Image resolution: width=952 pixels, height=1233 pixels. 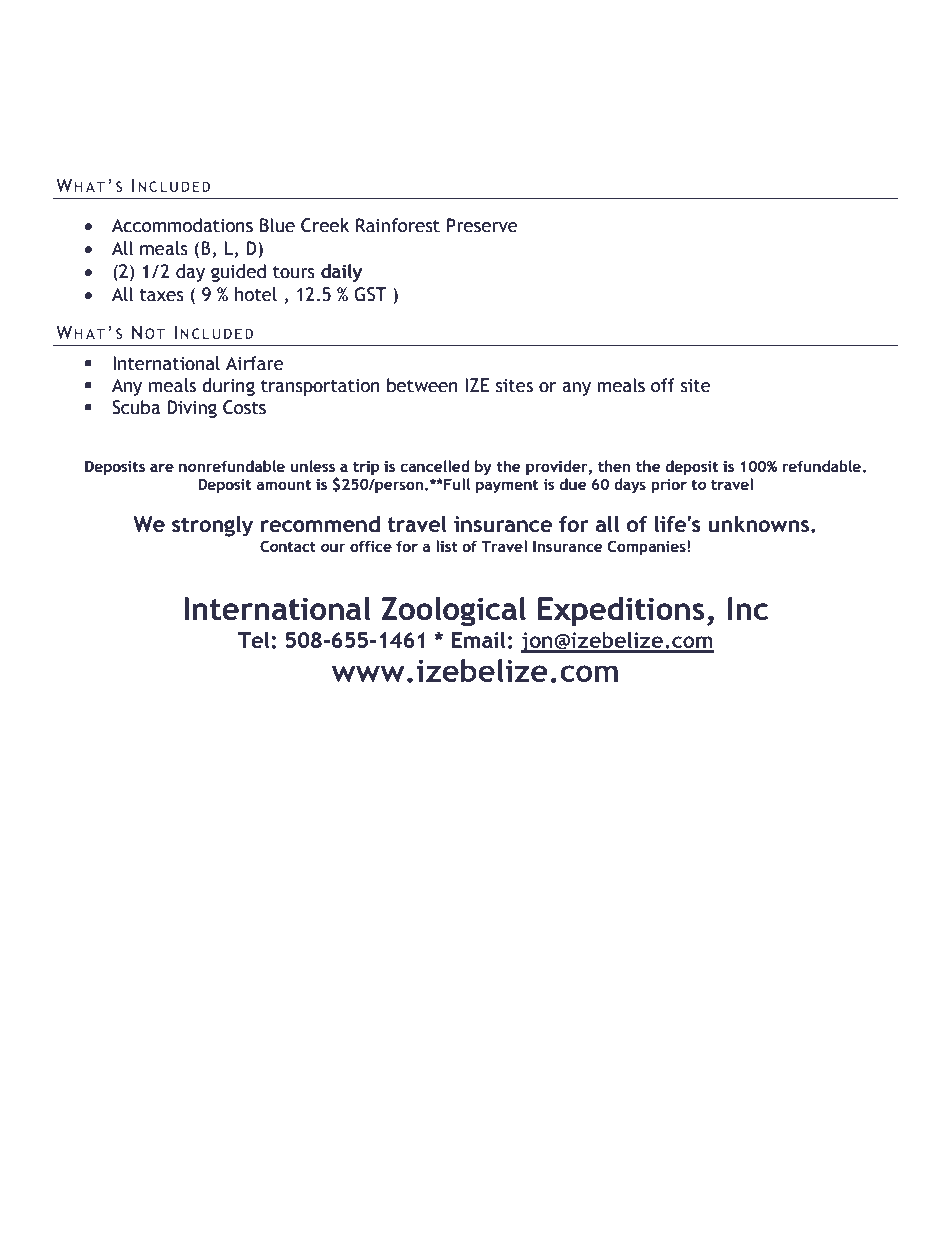 What do you see at coordinates (507, 486) in the screenshot?
I see `payment` at bounding box center [507, 486].
